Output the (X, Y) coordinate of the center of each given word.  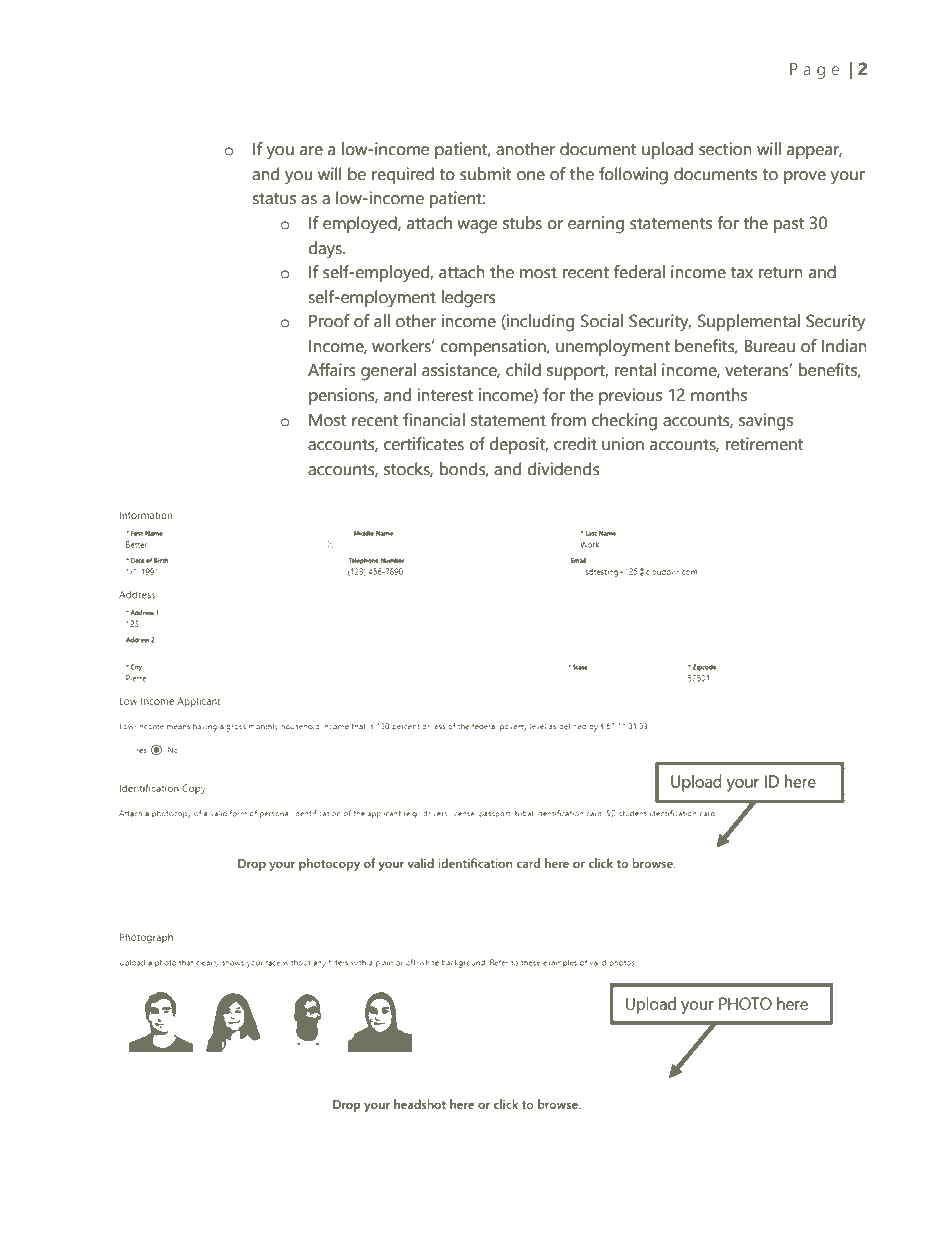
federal (639, 272)
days (326, 250)
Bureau (769, 346)
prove (805, 177)
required (403, 175)
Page (814, 71)
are (311, 151)
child (523, 370)
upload (667, 150)
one (531, 176)
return (781, 273)
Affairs (332, 370)
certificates (424, 444)
